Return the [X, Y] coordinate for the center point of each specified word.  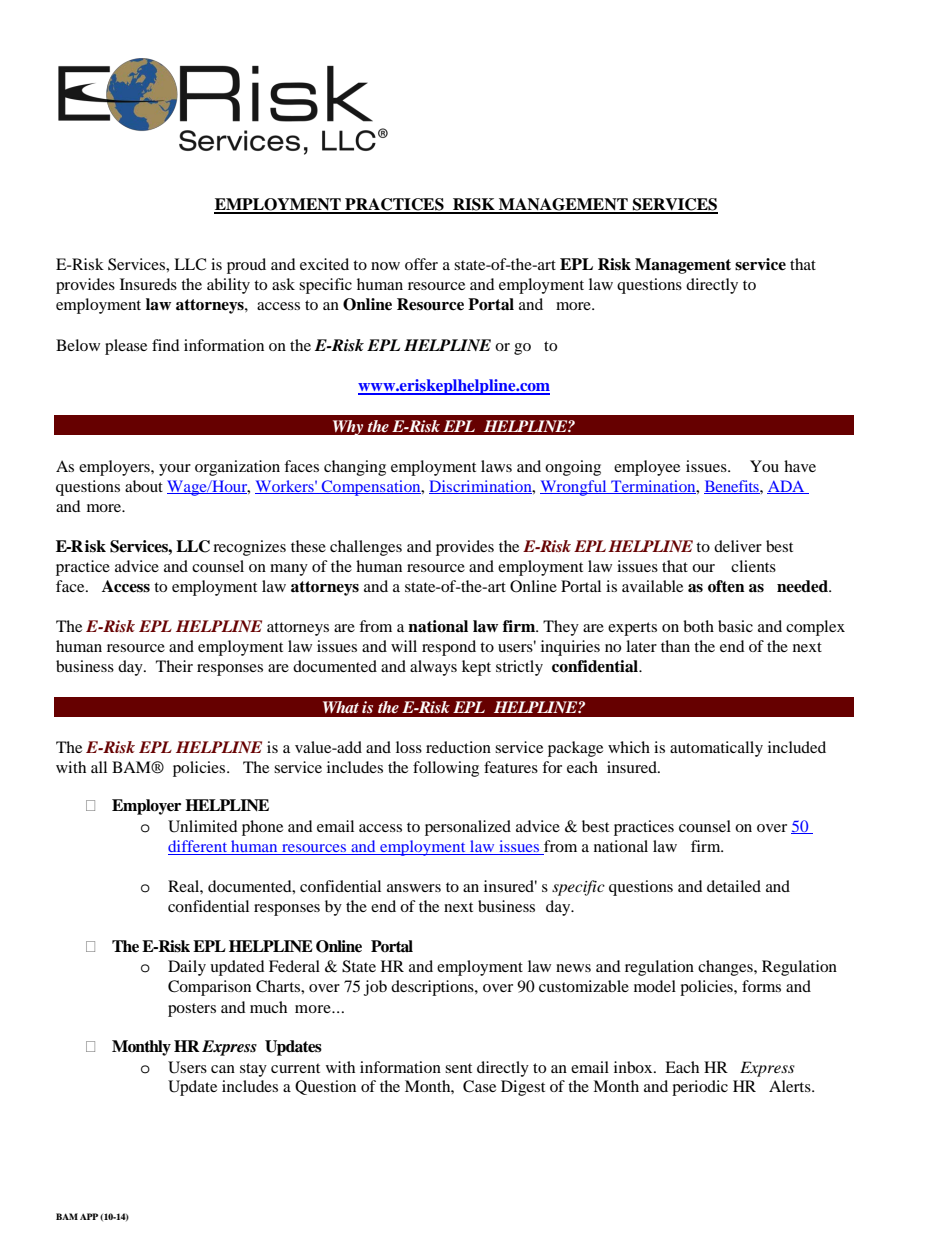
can [223, 1069]
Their [174, 666]
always [433, 668]
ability [228, 286]
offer [421, 264]
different [199, 847]
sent [458, 1068]
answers [414, 888]
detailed [734, 886]
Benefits [732, 487]
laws [496, 466]
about [144, 486]
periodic [700, 1088]
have [800, 466]
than [675, 646]
